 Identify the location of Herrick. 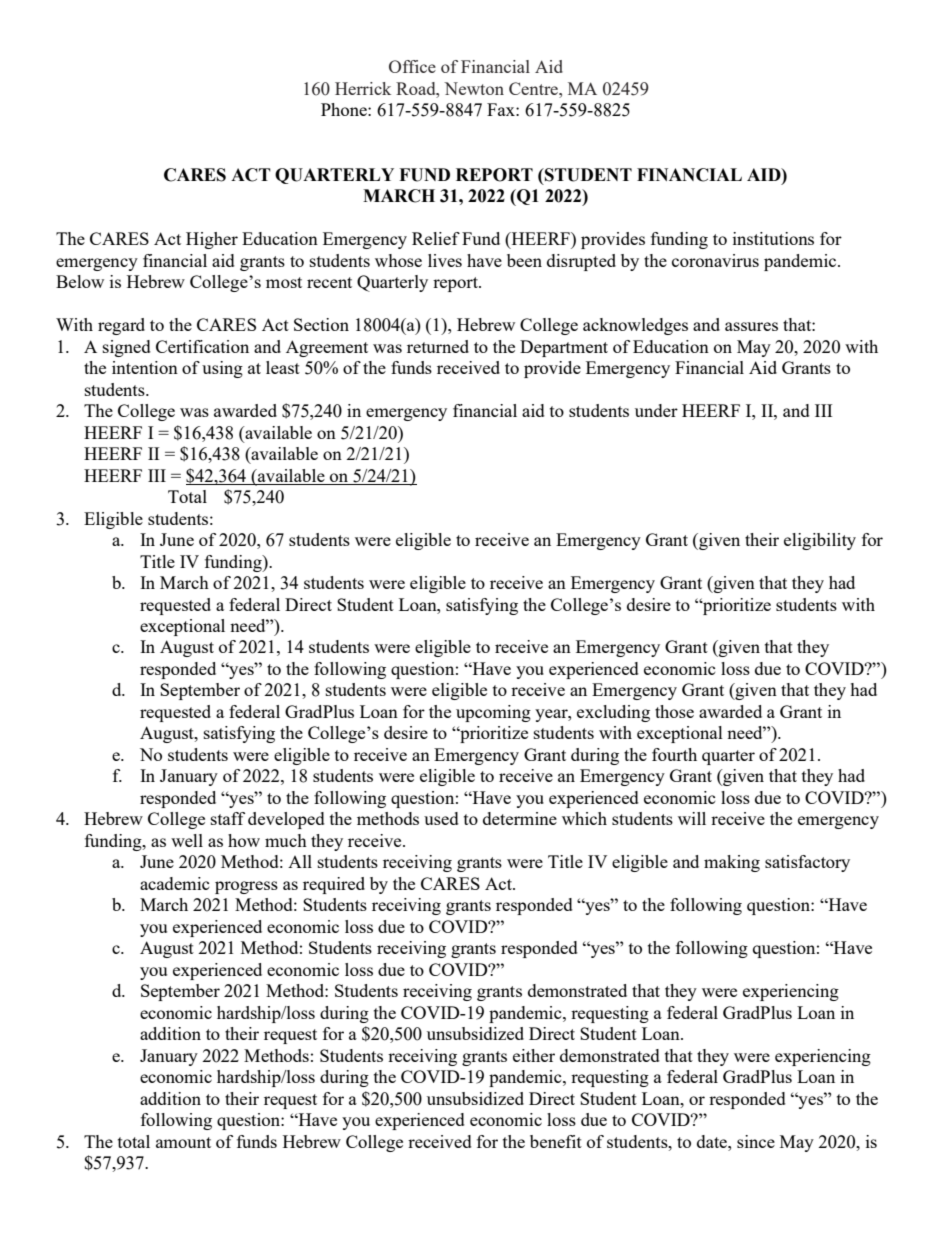
(363, 88).
